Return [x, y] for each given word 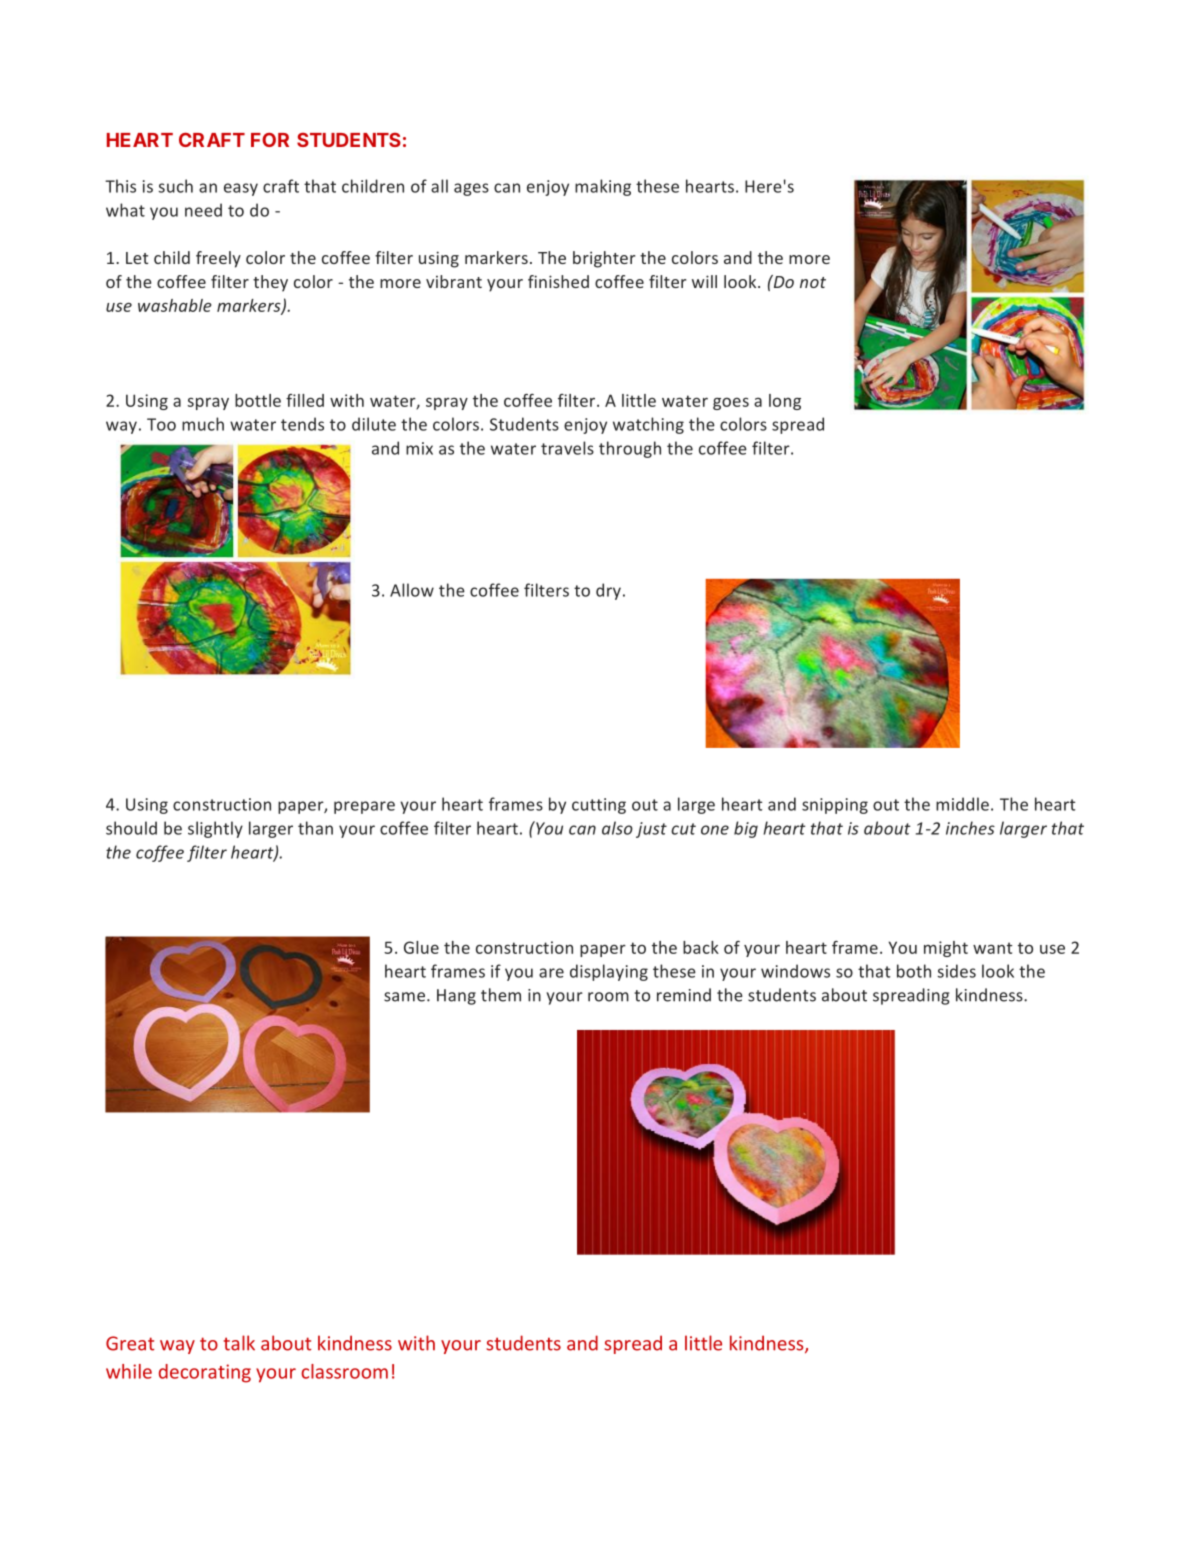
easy [241, 189]
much [203, 424]
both [914, 971]
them [501, 995]
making [603, 187]
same [406, 997]
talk [239, 1343]
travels [567, 448]
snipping [835, 806]
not [813, 282]
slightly [215, 829]
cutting [599, 806]
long [785, 402]
